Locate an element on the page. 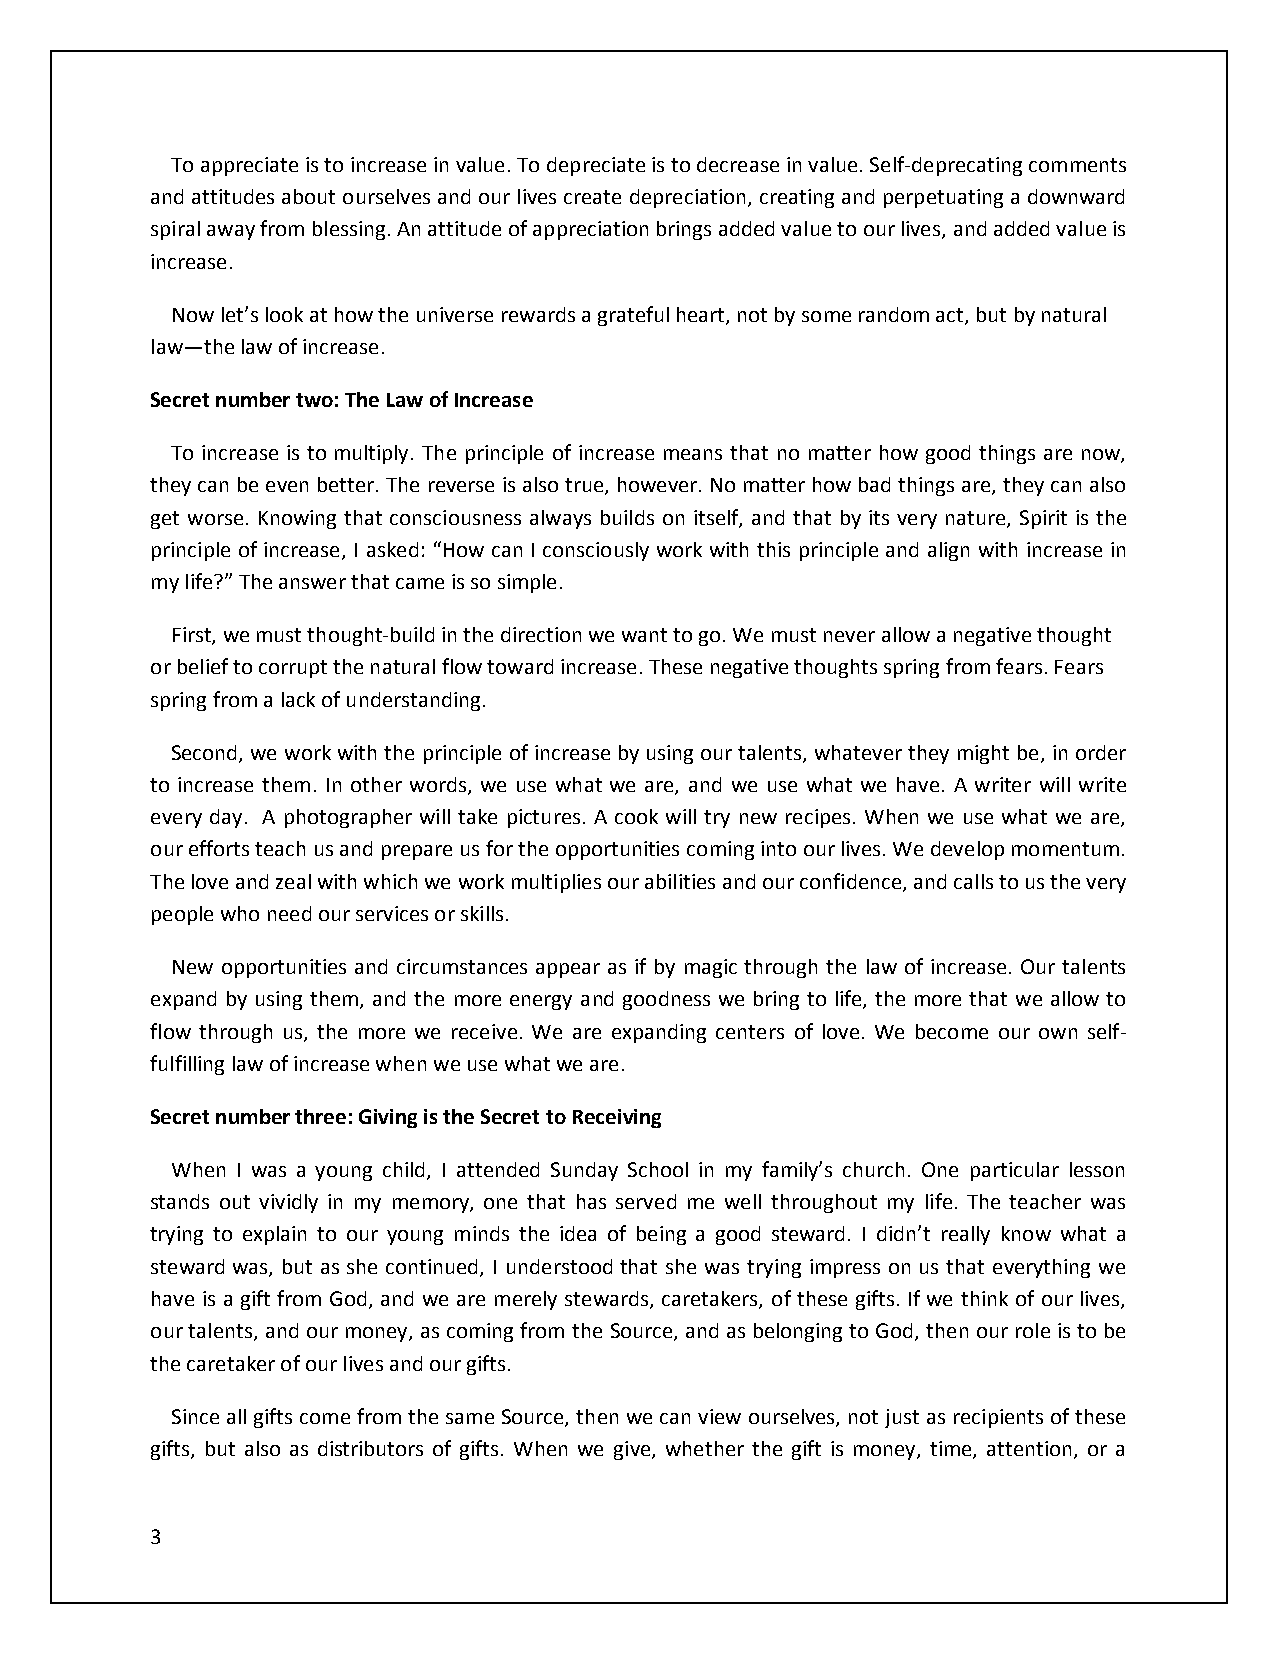  answer is located at coordinates (312, 583).
